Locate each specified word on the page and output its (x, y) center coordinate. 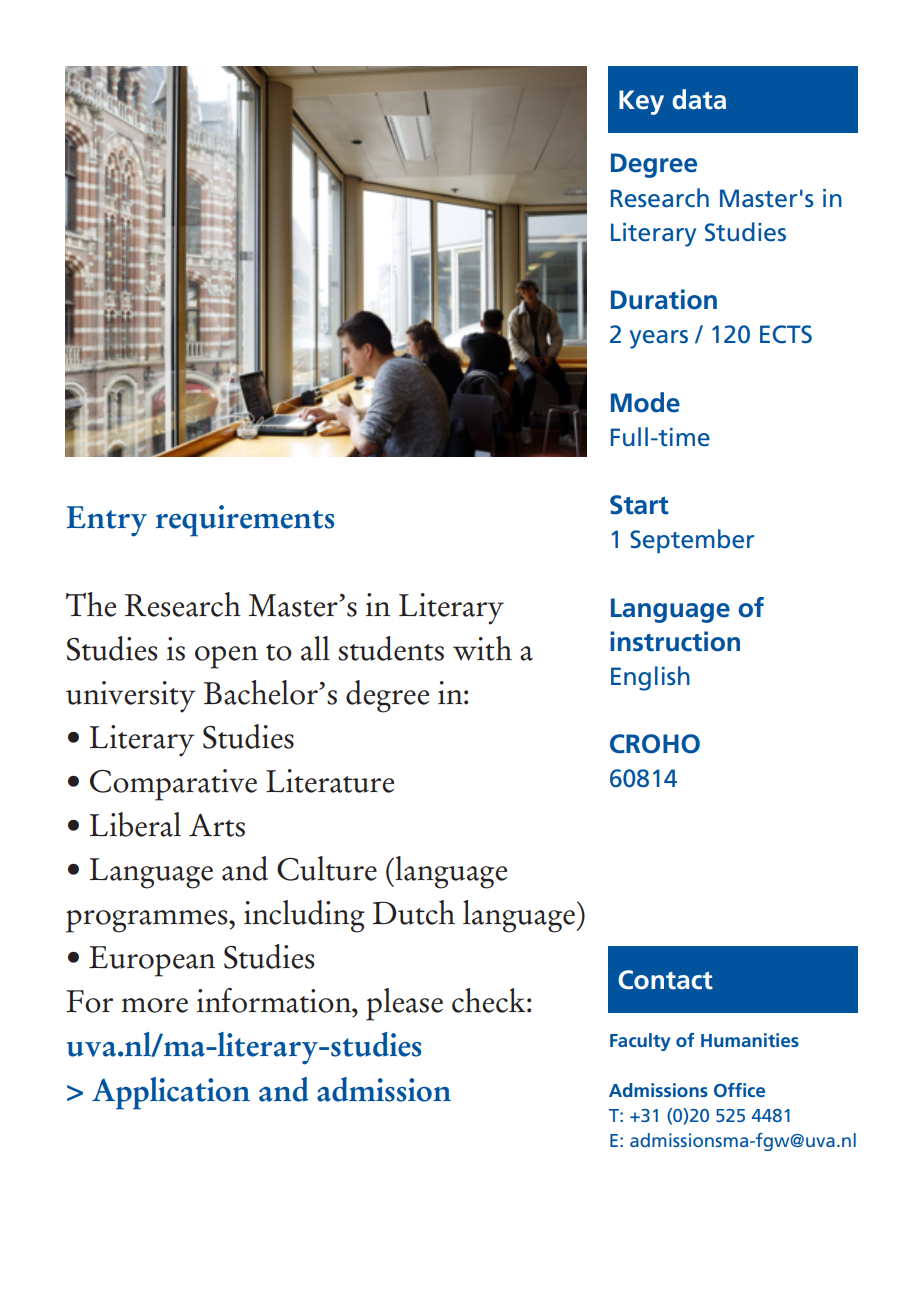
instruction (675, 641)
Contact (665, 980)
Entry (107, 521)
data (699, 99)
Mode (645, 402)
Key (641, 102)
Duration (664, 299)
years (659, 339)
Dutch (414, 912)
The (91, 604)
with (482, 648)
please (404, 1004)
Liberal (135, 824)
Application (171, 1093)
